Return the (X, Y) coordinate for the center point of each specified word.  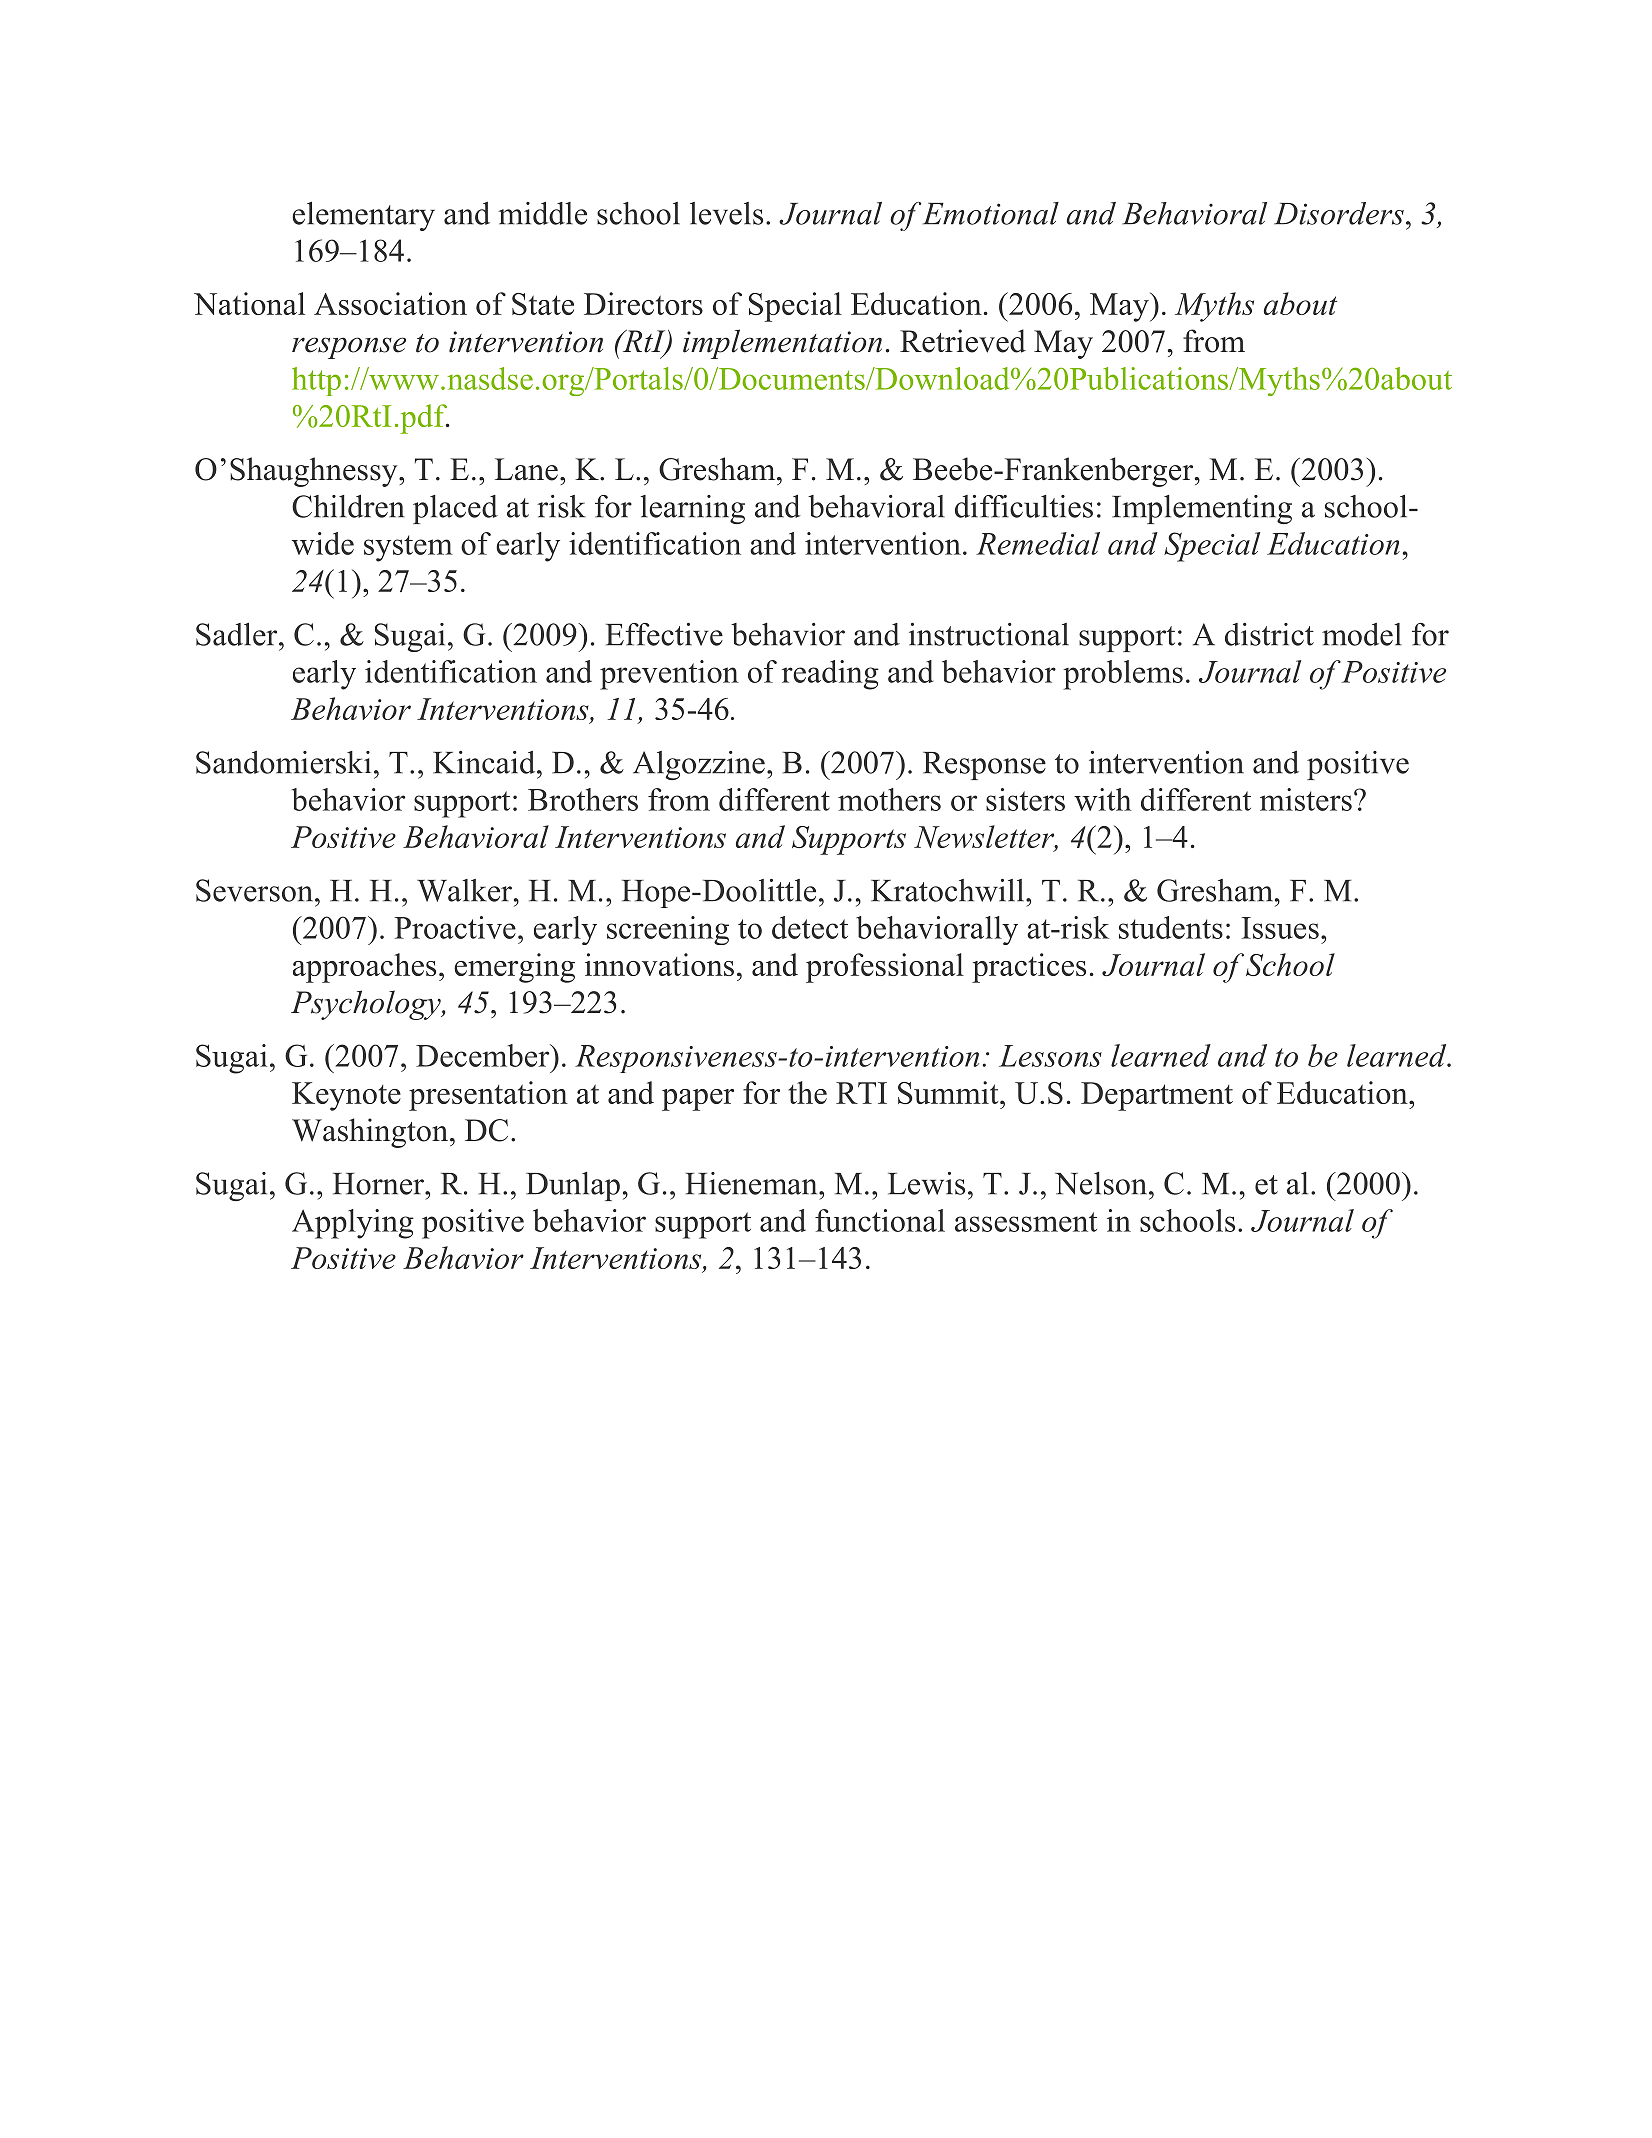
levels (726, 213)
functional (880, 1220)
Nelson (1102, 1183)
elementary (363, 216)
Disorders (1339, 213)
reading (830, 675)
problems (1123, 675)
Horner (379, 1184)
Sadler (238, 634)
